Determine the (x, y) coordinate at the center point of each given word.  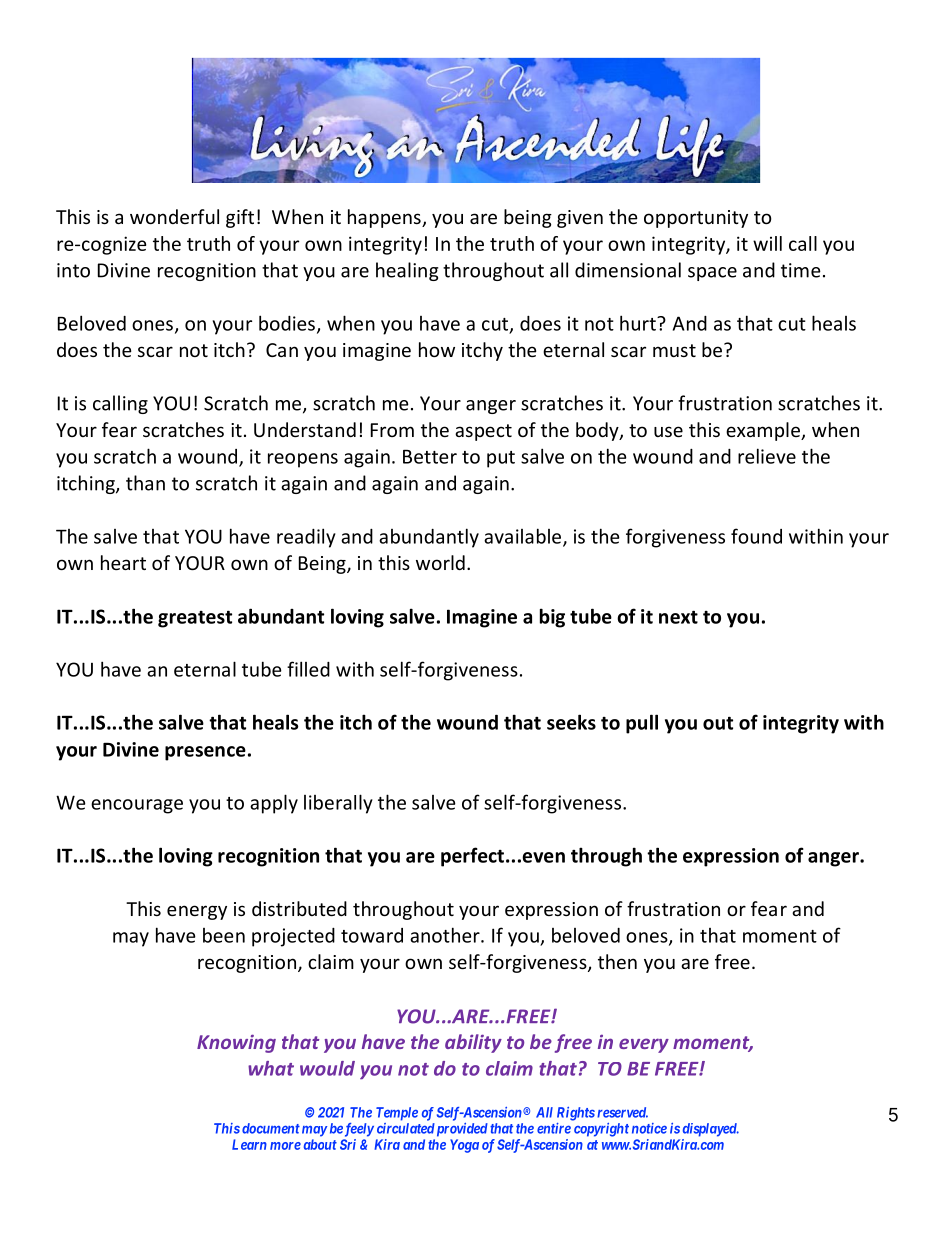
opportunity (696, 219)
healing (407, 271)
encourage (137, 806)
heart (123, 562)
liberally (338, 804)
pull (642, 724)
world (440, 562)
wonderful (174, 216)
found (756, 536)
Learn (249, 1144)
